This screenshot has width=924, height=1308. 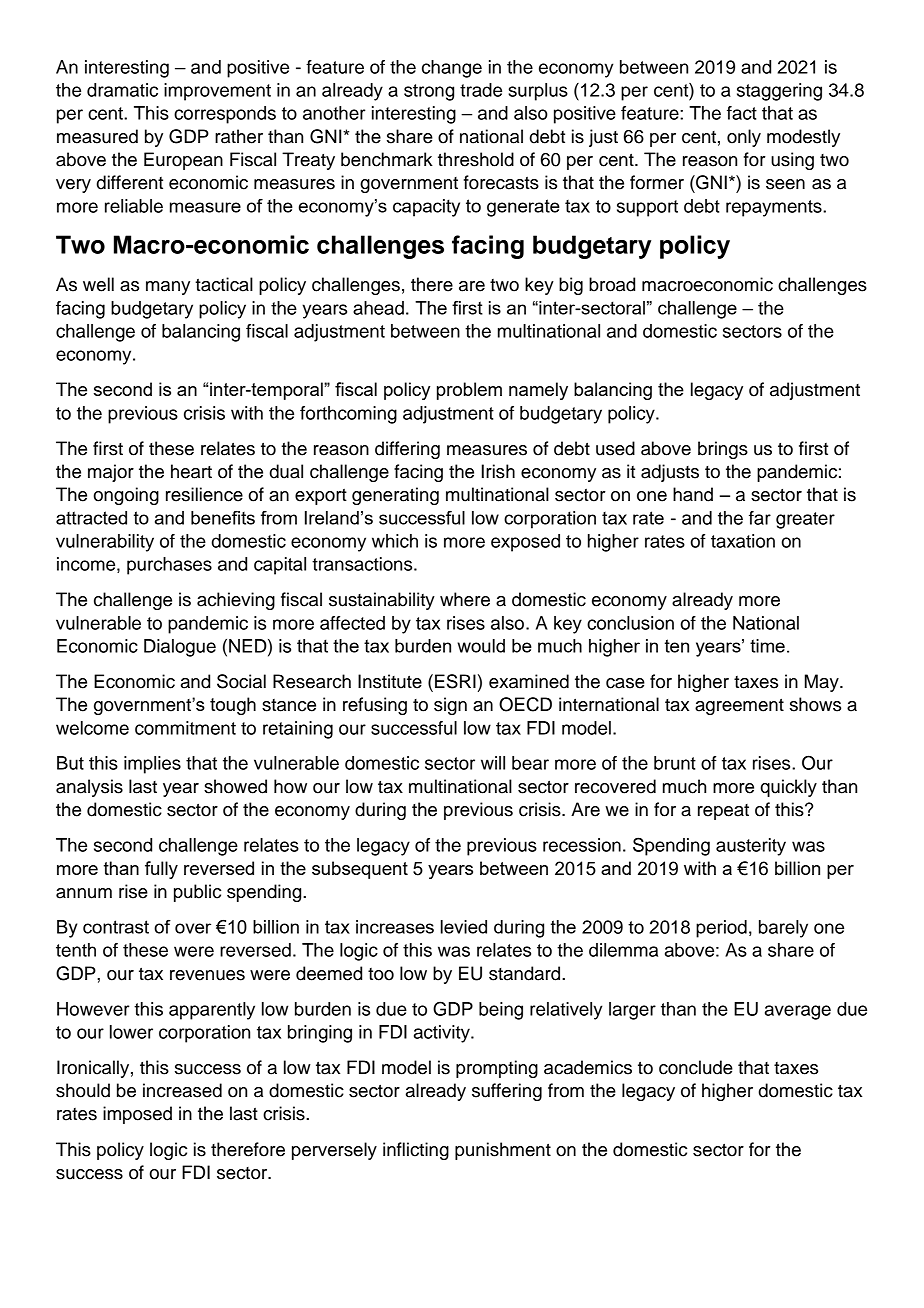 I want to click on fact, so click(x=742, y=113).
